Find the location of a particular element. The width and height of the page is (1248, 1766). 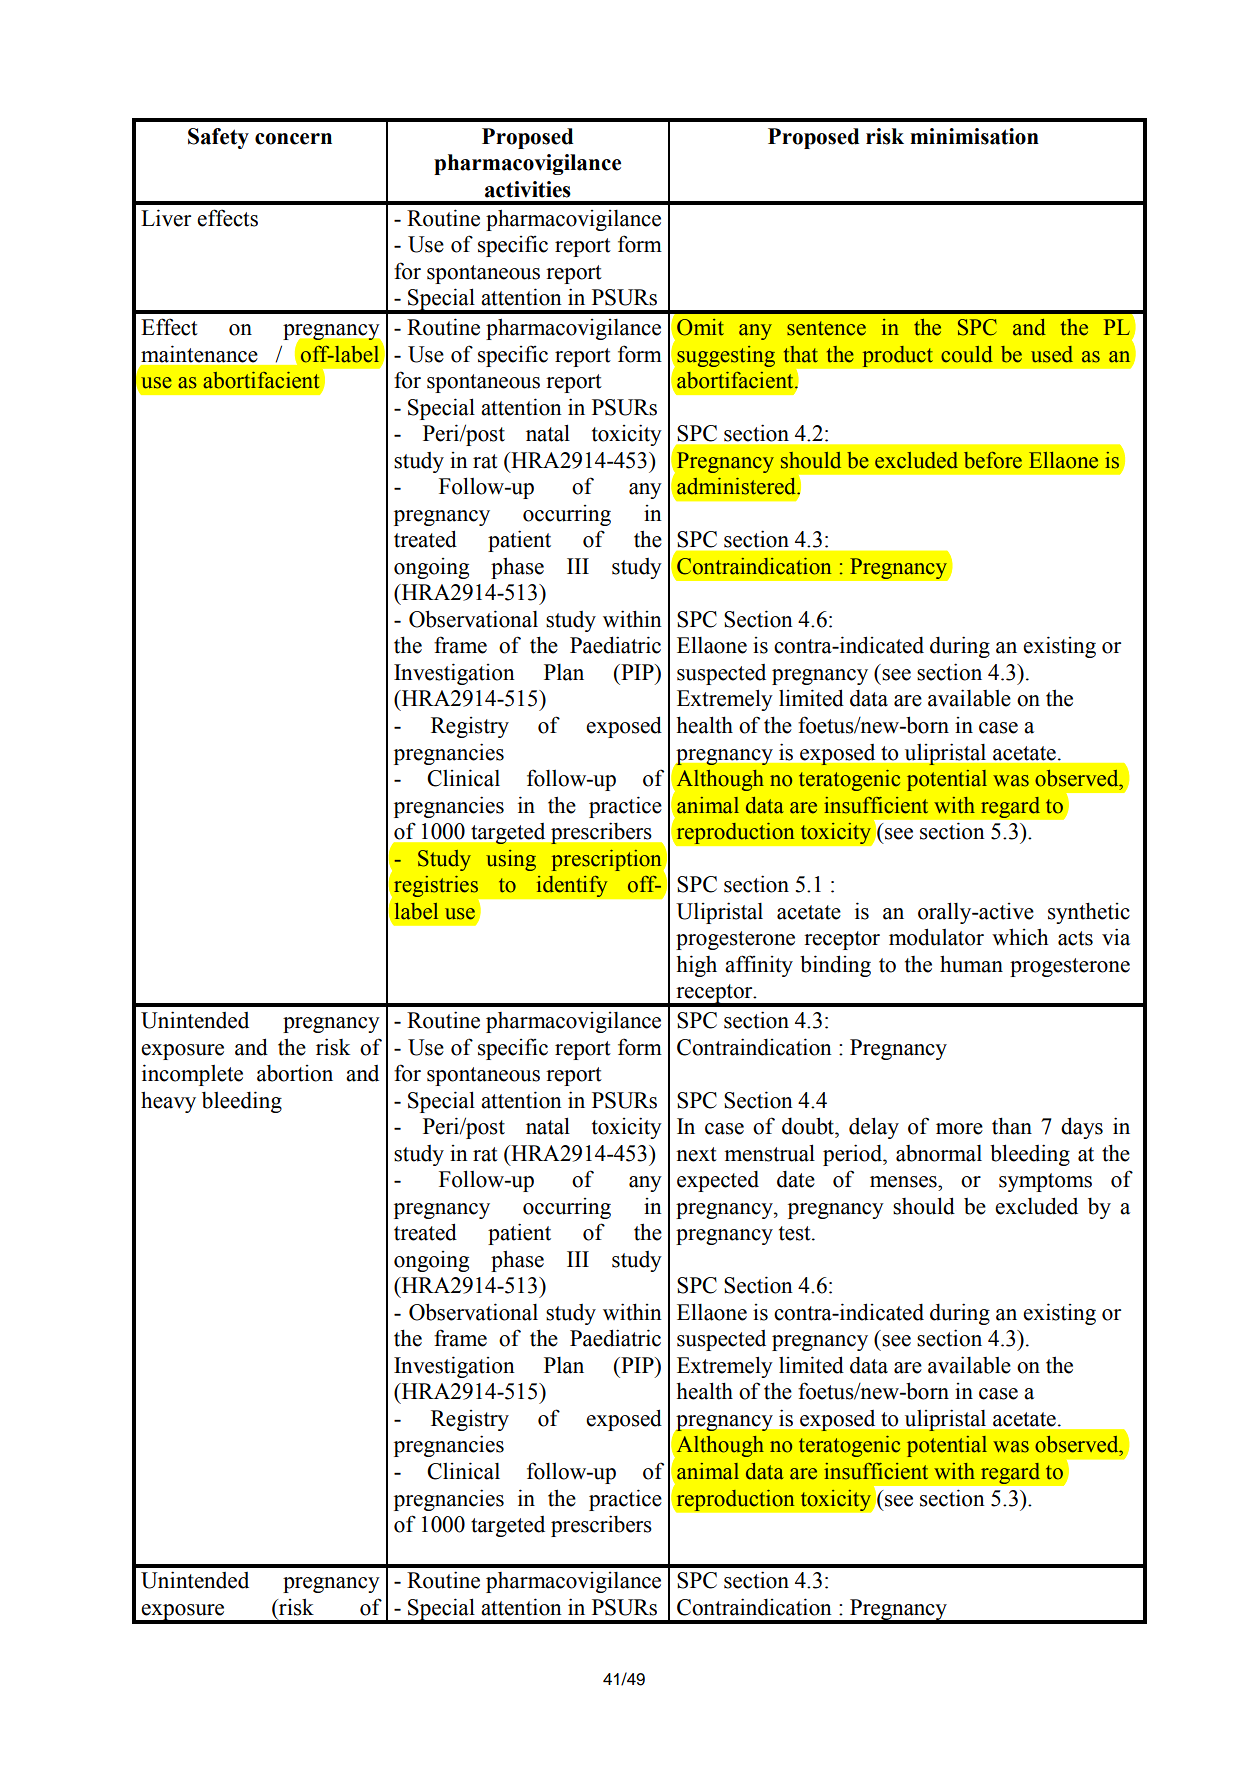

before is located at coordinates (993, 460).
